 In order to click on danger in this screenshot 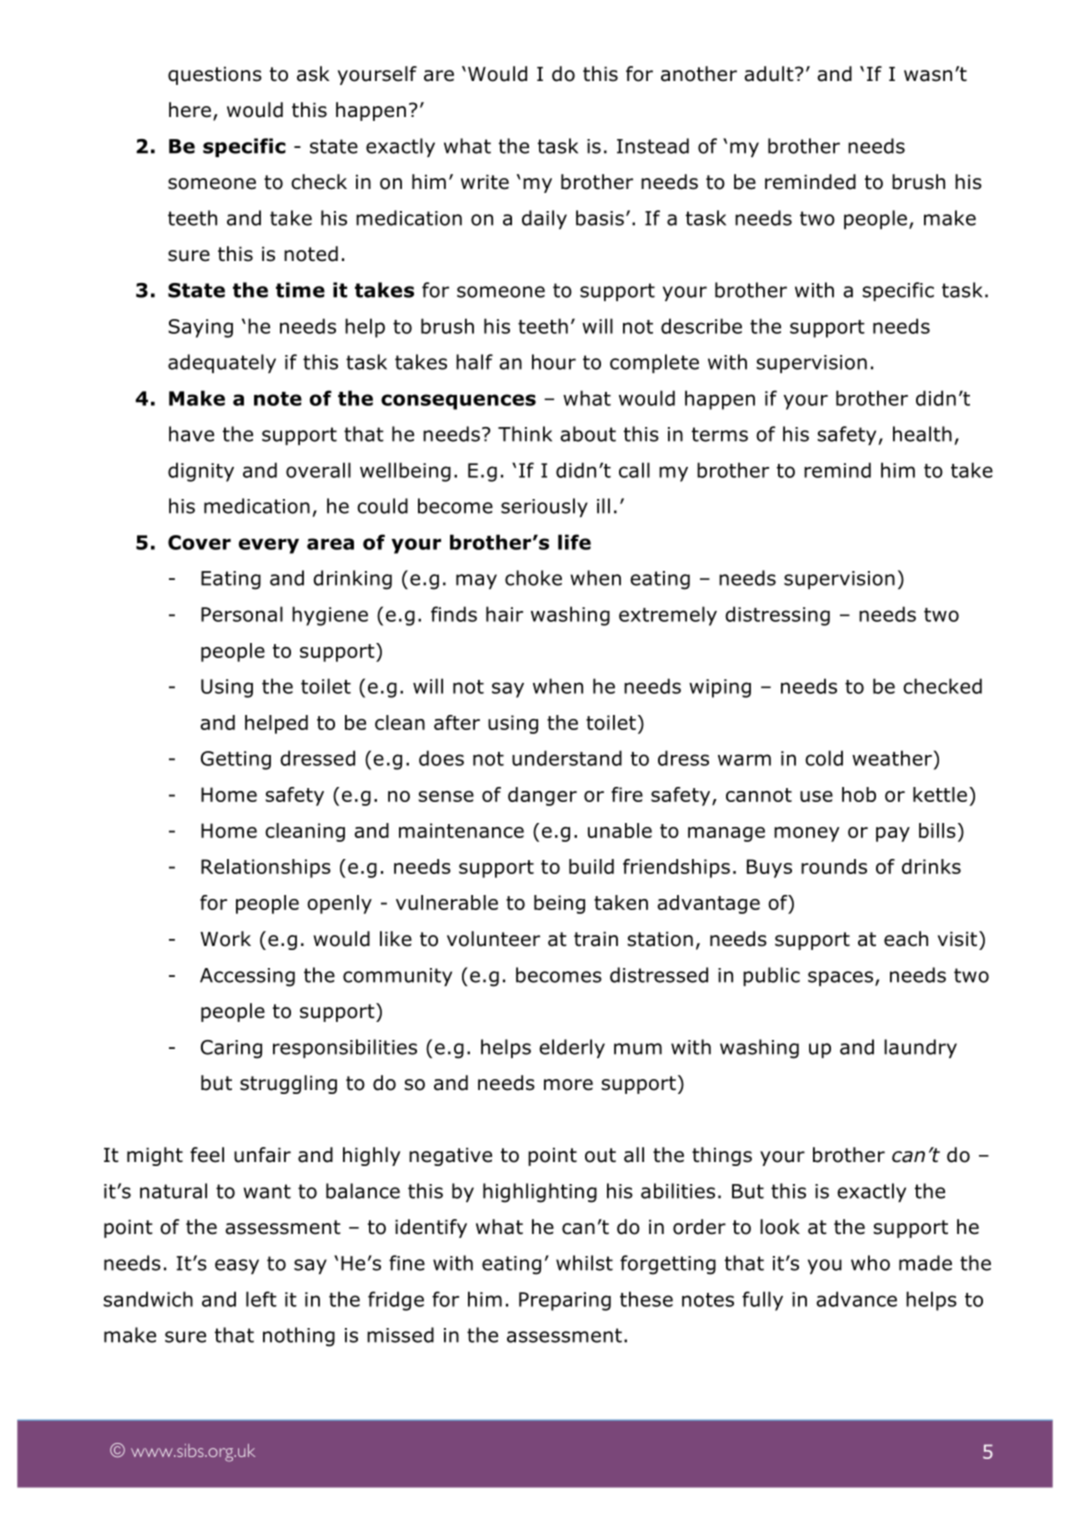, I will do `click(542, 796)`.
